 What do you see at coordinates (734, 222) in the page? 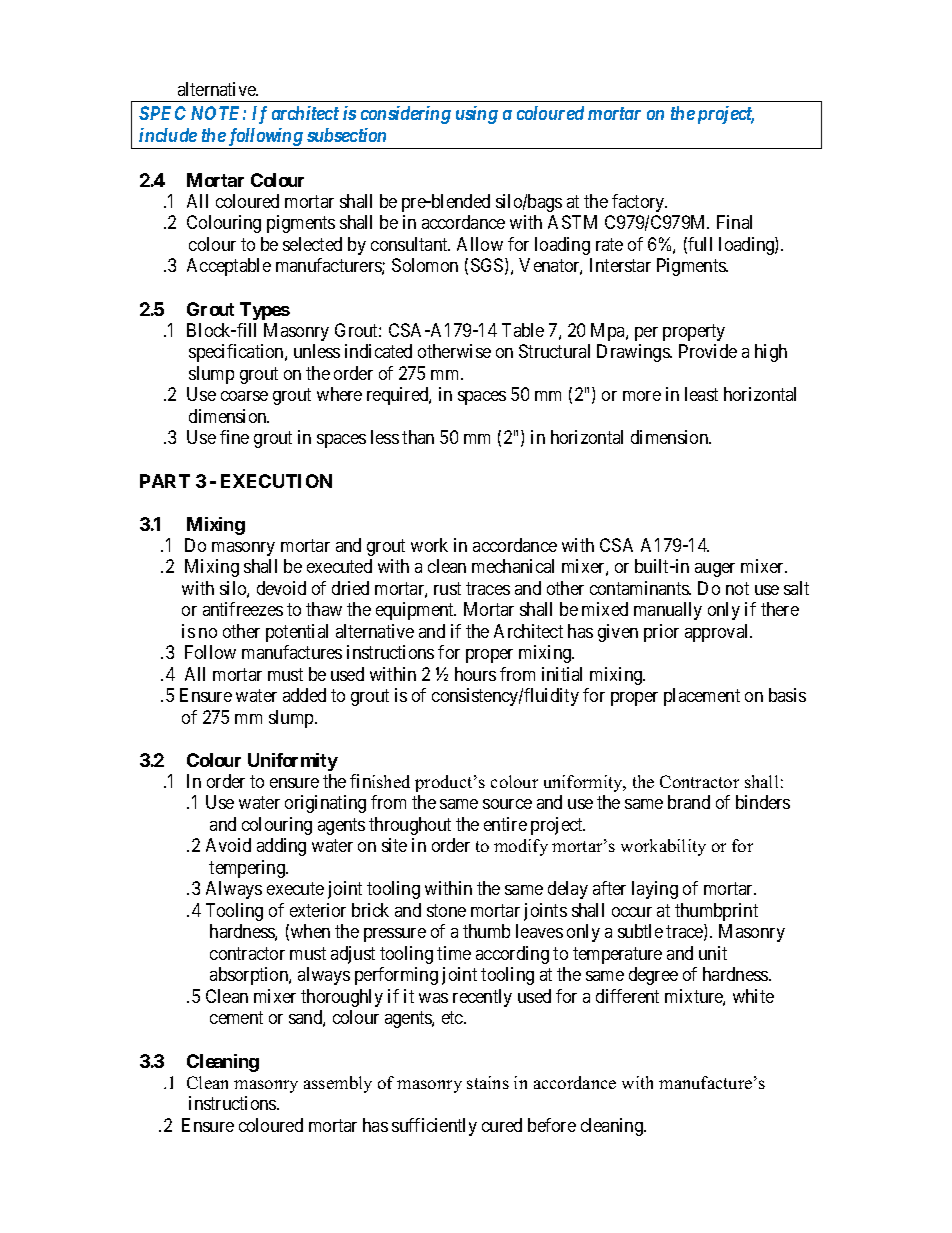
I see `Final` at bounding box center [734, 222].
